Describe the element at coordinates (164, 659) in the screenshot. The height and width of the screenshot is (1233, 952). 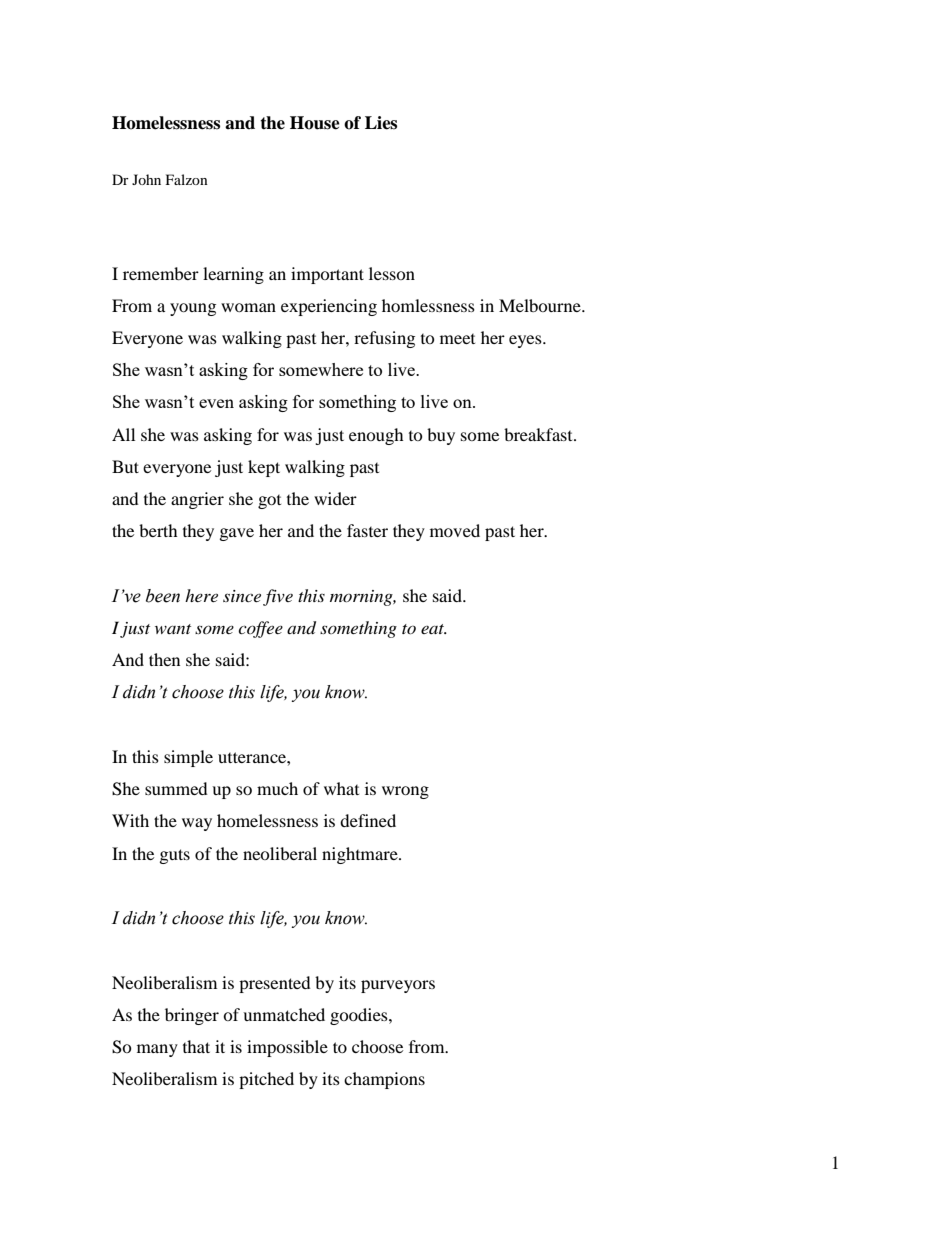
I see `then` at that location.
